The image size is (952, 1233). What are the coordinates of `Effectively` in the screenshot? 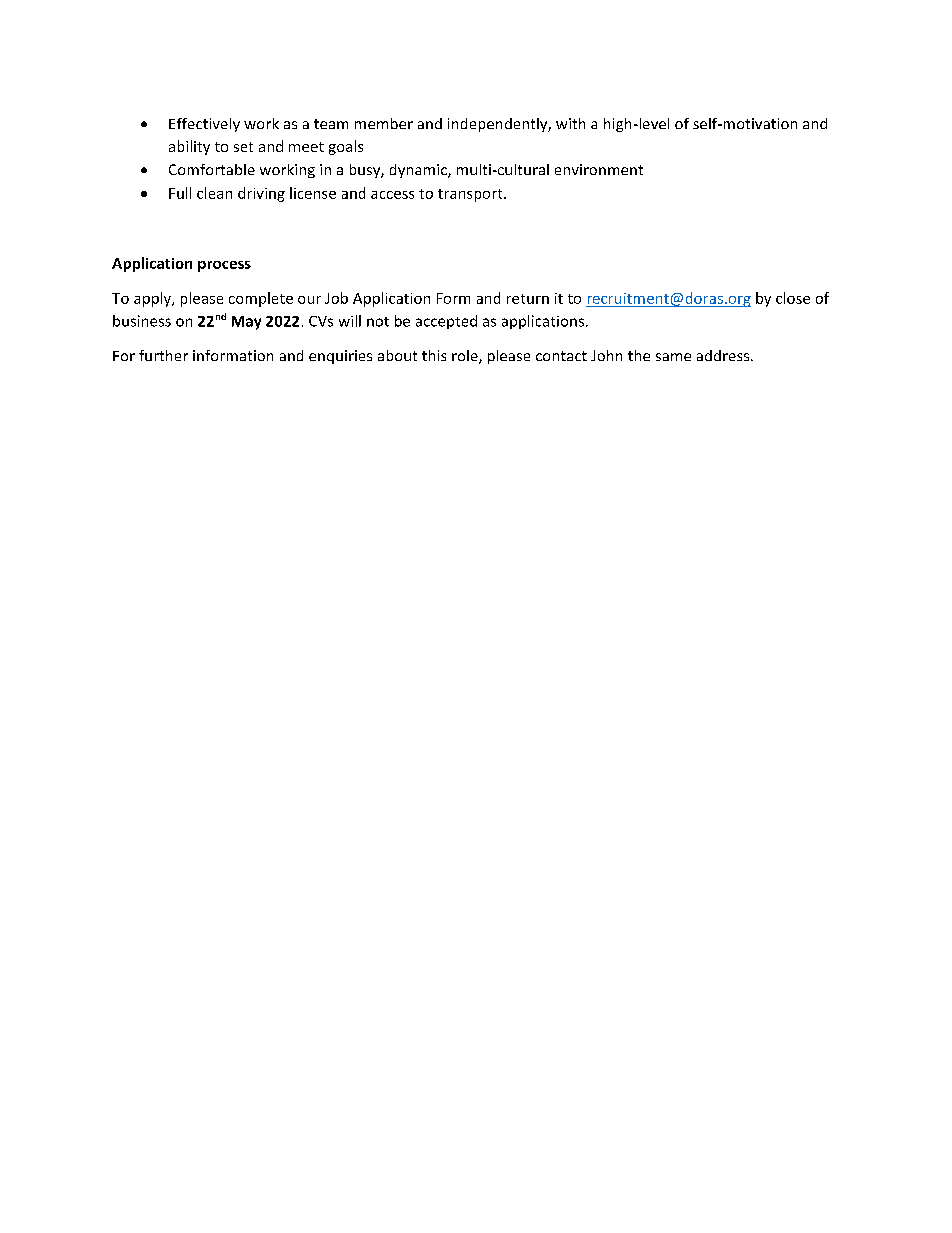 It's located at (204, 125).
